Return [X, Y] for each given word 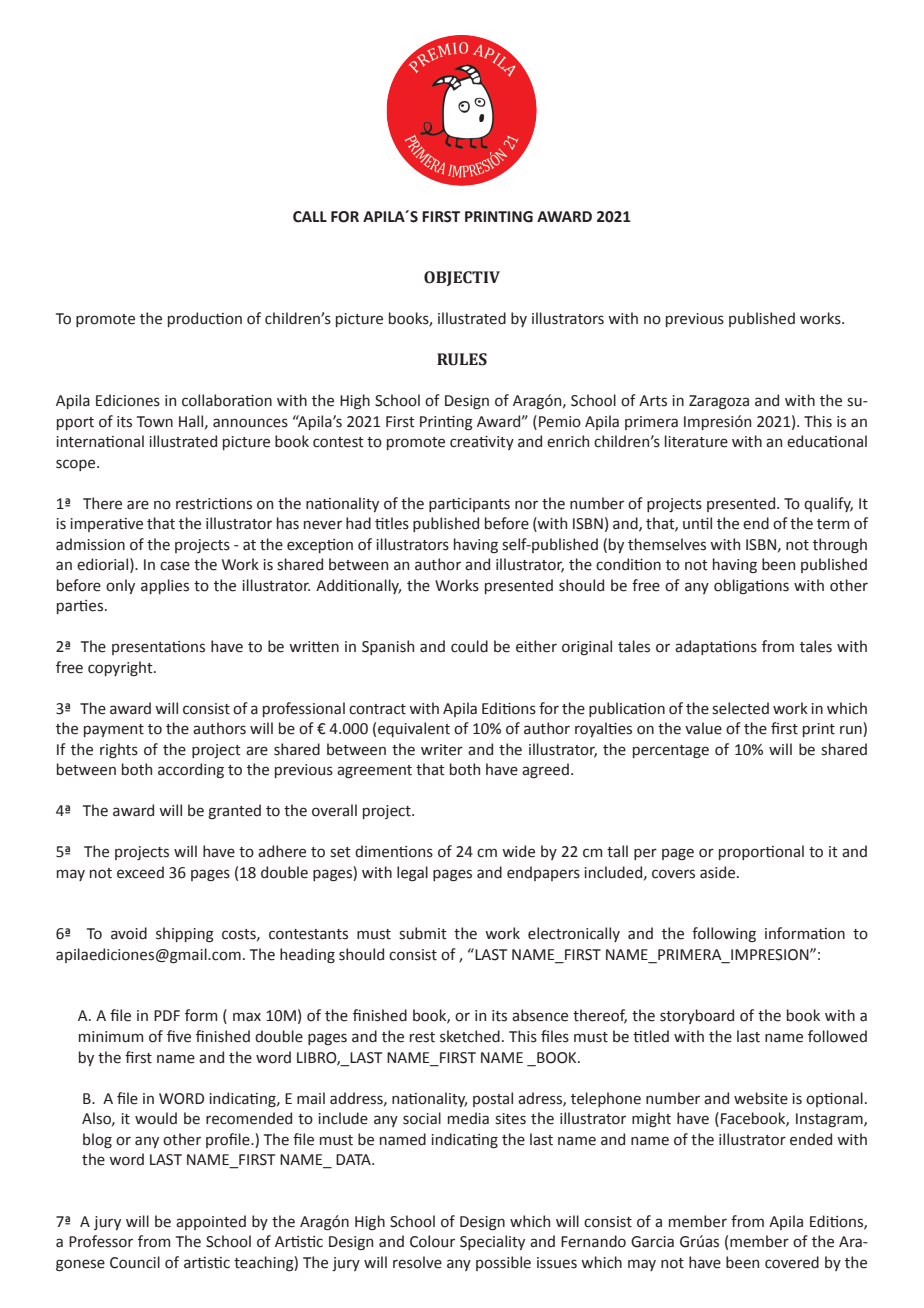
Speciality [492, 1242]
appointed [211, 1222]
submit [423, 933]
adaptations [716, 647]
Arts [653, 401]
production [205, 319]
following [724, 934]
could [469, 646]
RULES [462, 359]
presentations [158, 648]
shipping [185, 935]
